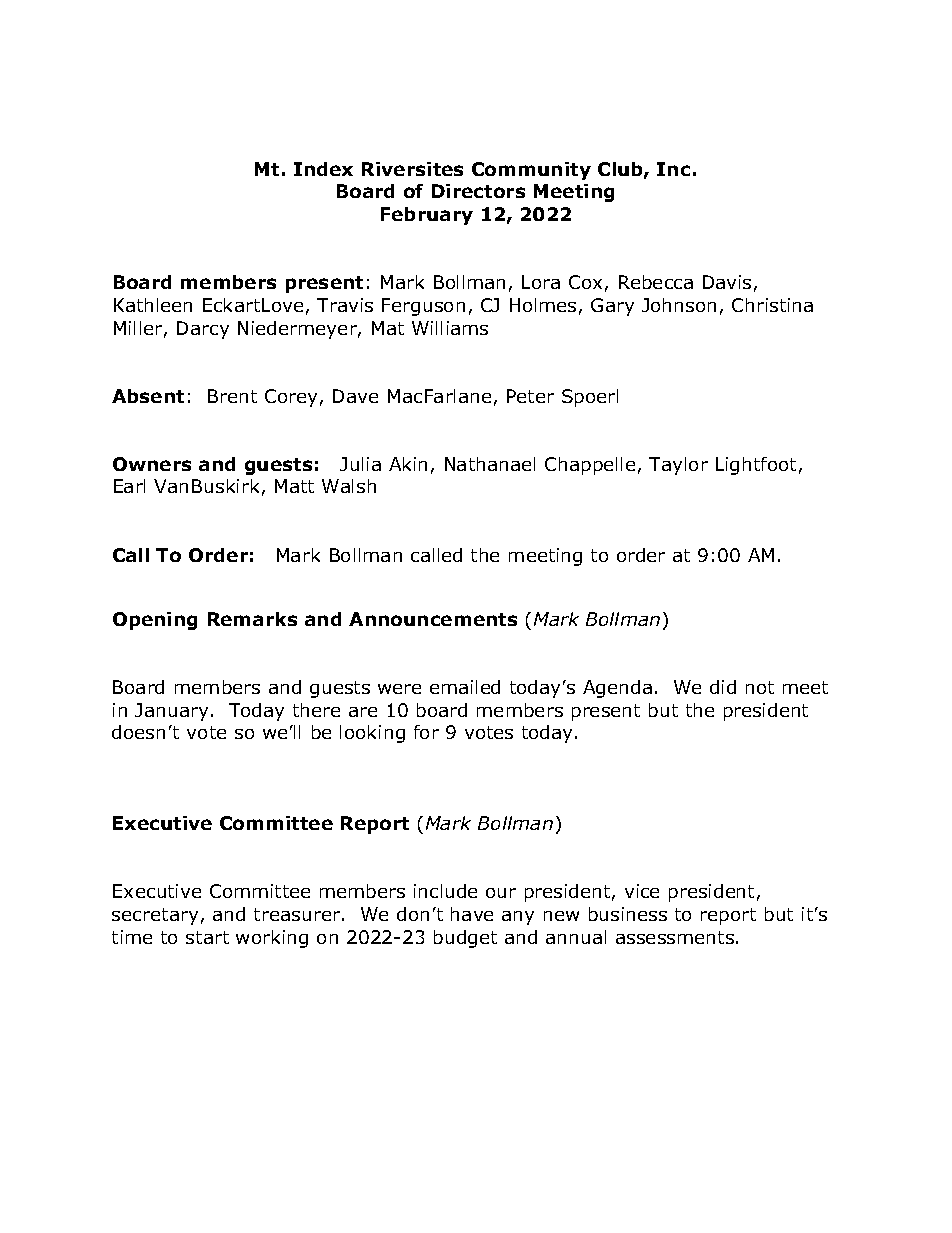  Describe the element at coordinates (723, 687) in the page. I see `did` at that location.
